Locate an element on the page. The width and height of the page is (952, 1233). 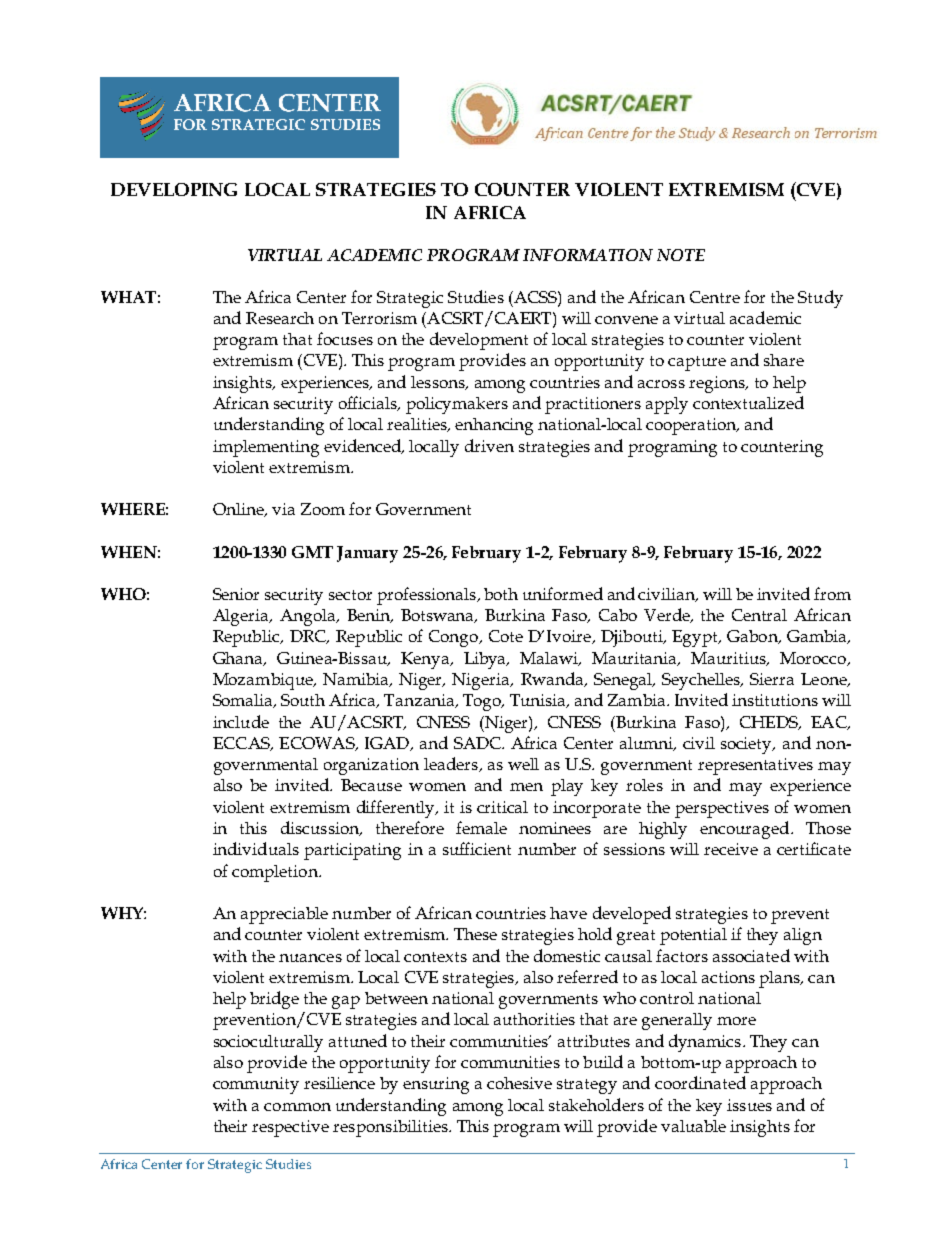
DEVELOPING is located at coordinates (174, 189).
